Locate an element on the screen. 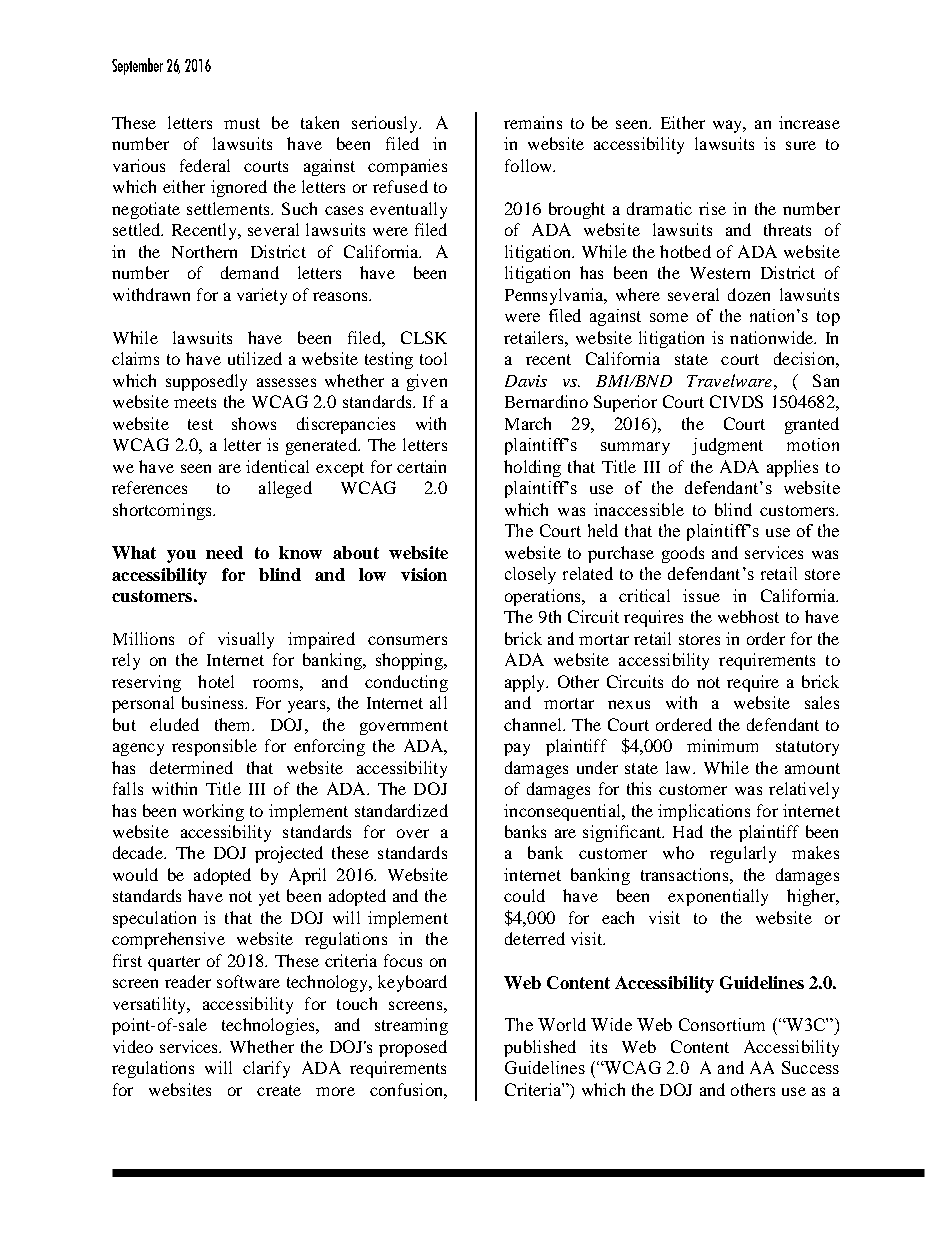 The width and height of the screenshot is (952, 1233). Consortium is located at coordinates (722, 1024).
